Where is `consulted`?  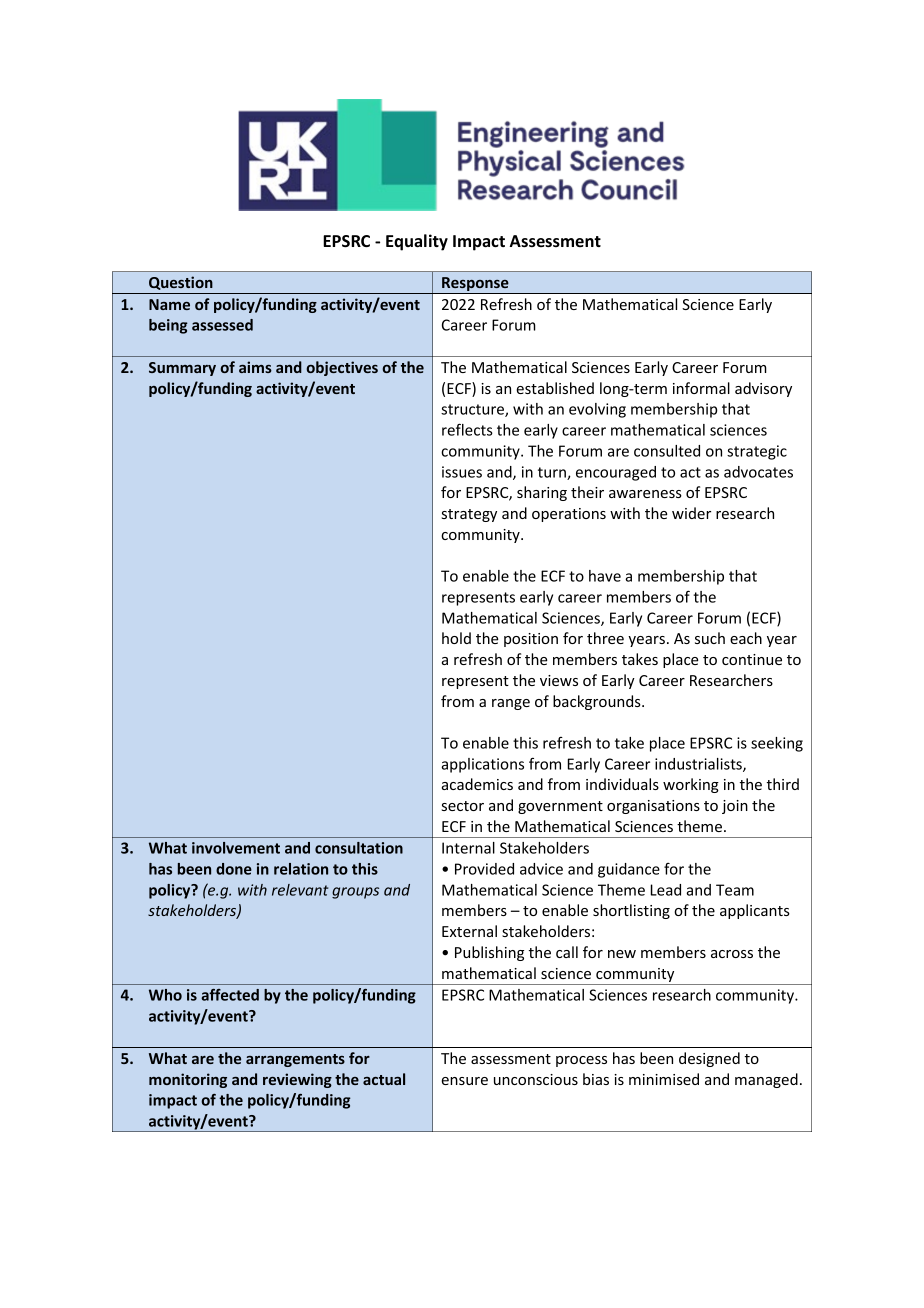
consulted is located at coordinates (667, 451).
